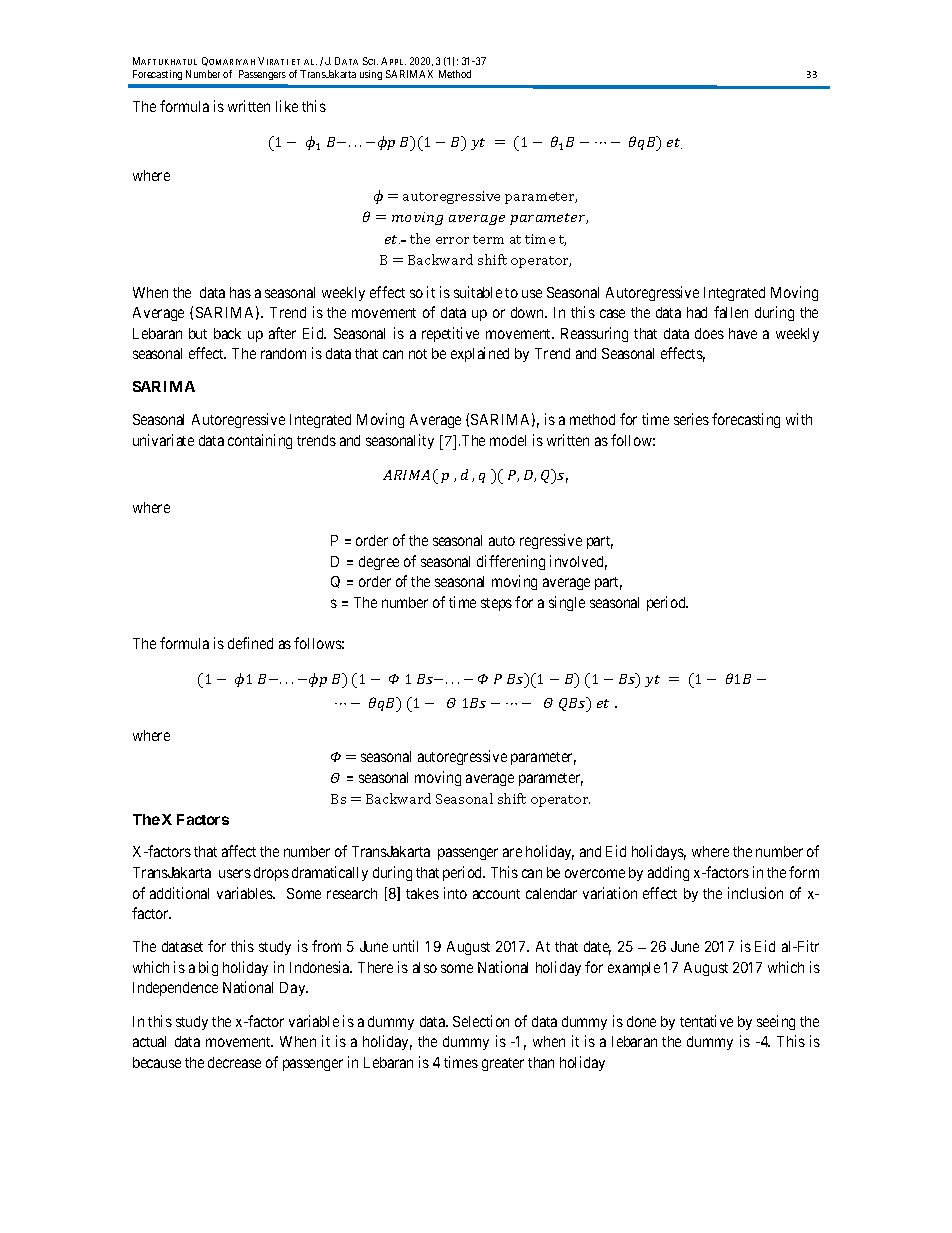 This screenshot has height=1233, width=952. I want to click on decrease, so click(234, 1062).
